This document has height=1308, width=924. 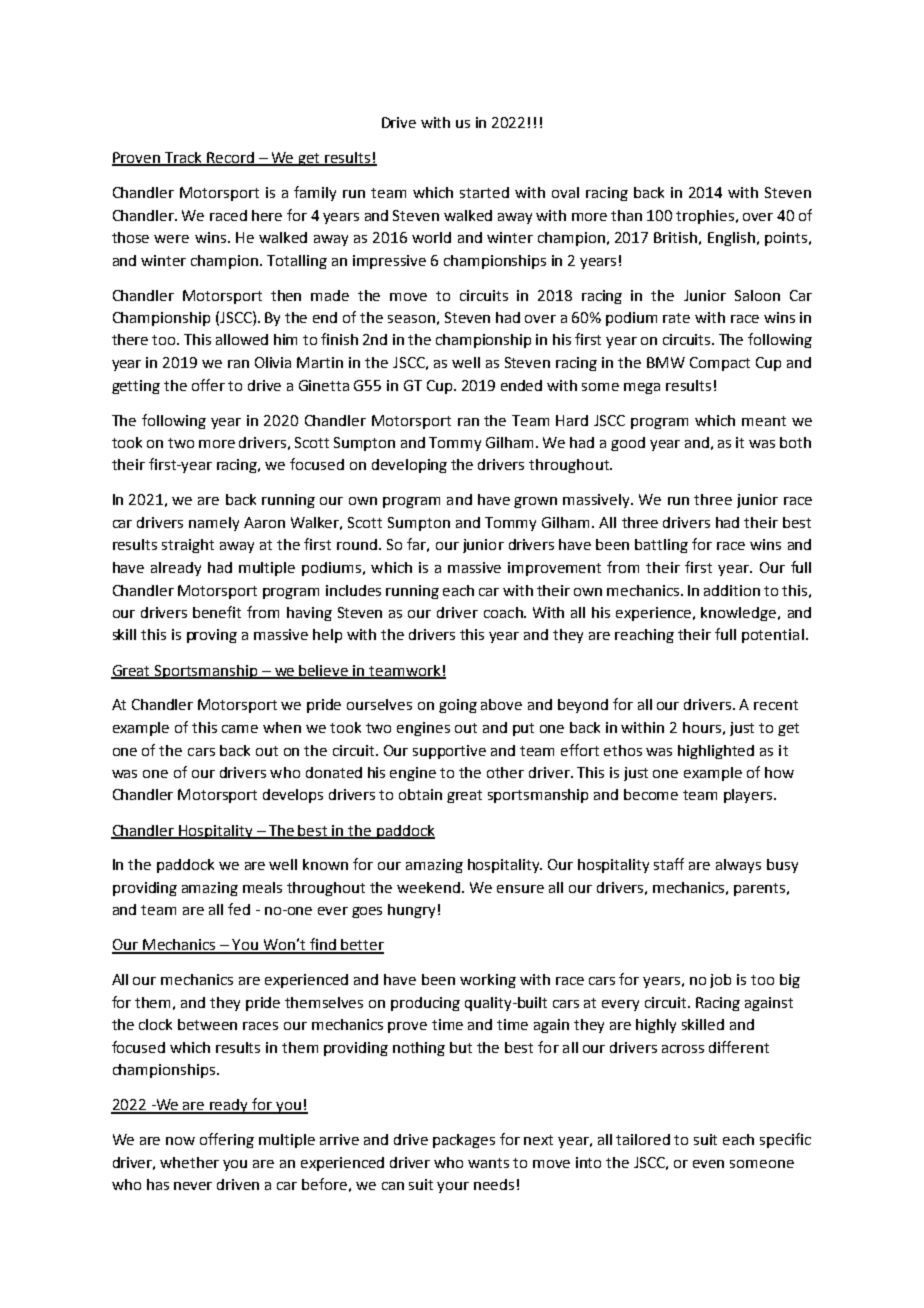 What do you see at coordinates (484, 192) in the document?
I see `started` at bounding box center [484, 192].
